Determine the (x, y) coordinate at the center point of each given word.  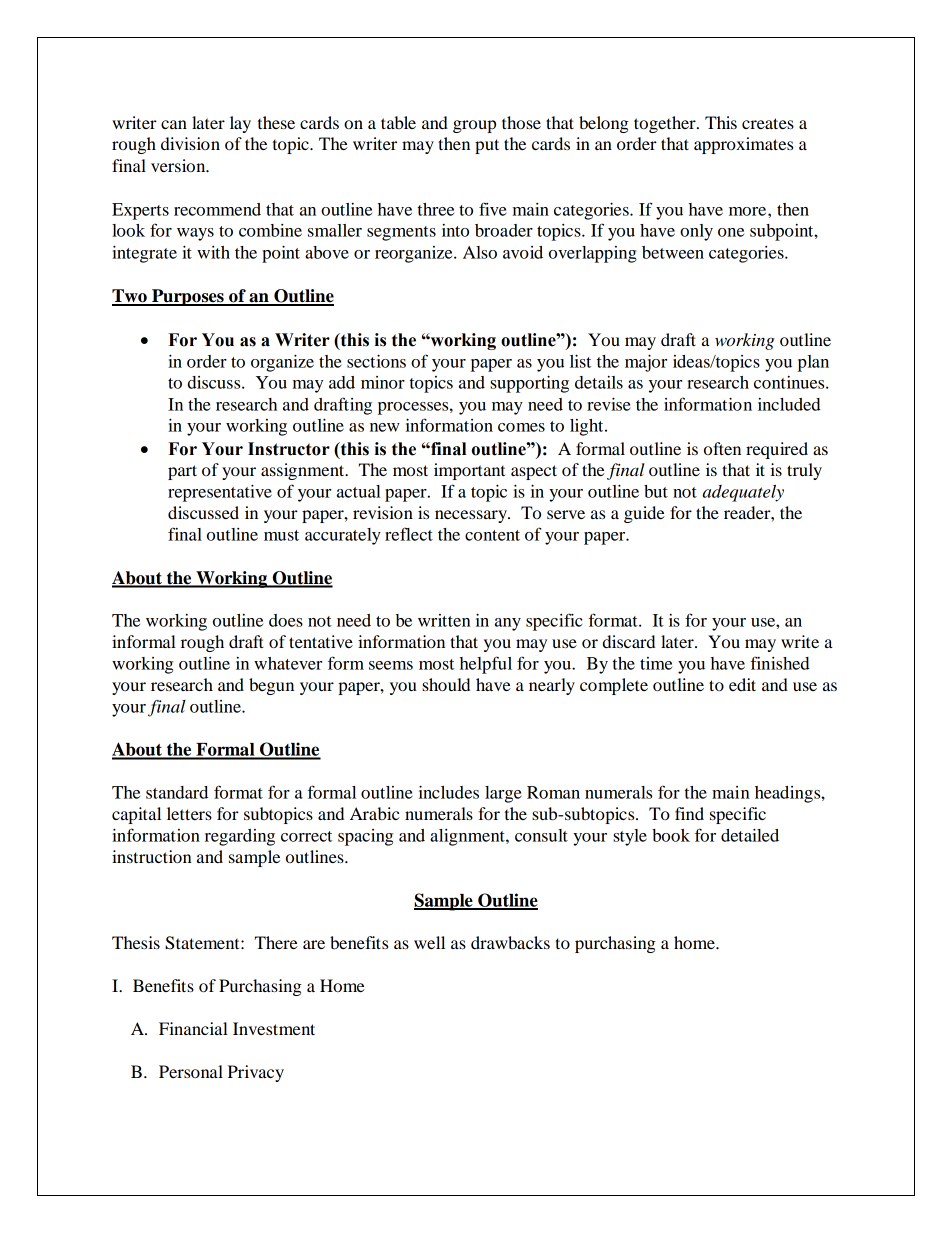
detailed (750, 835)
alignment (468, 837)
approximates (743, 145)
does (286, 620)
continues (790, 382)
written (444, 620)
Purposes (188, 297)
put (487, 146)
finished (780, 663)
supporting (529, 384)
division (190, 143)
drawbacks (510, 942)
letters (189, 813)
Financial (193, 1028)
